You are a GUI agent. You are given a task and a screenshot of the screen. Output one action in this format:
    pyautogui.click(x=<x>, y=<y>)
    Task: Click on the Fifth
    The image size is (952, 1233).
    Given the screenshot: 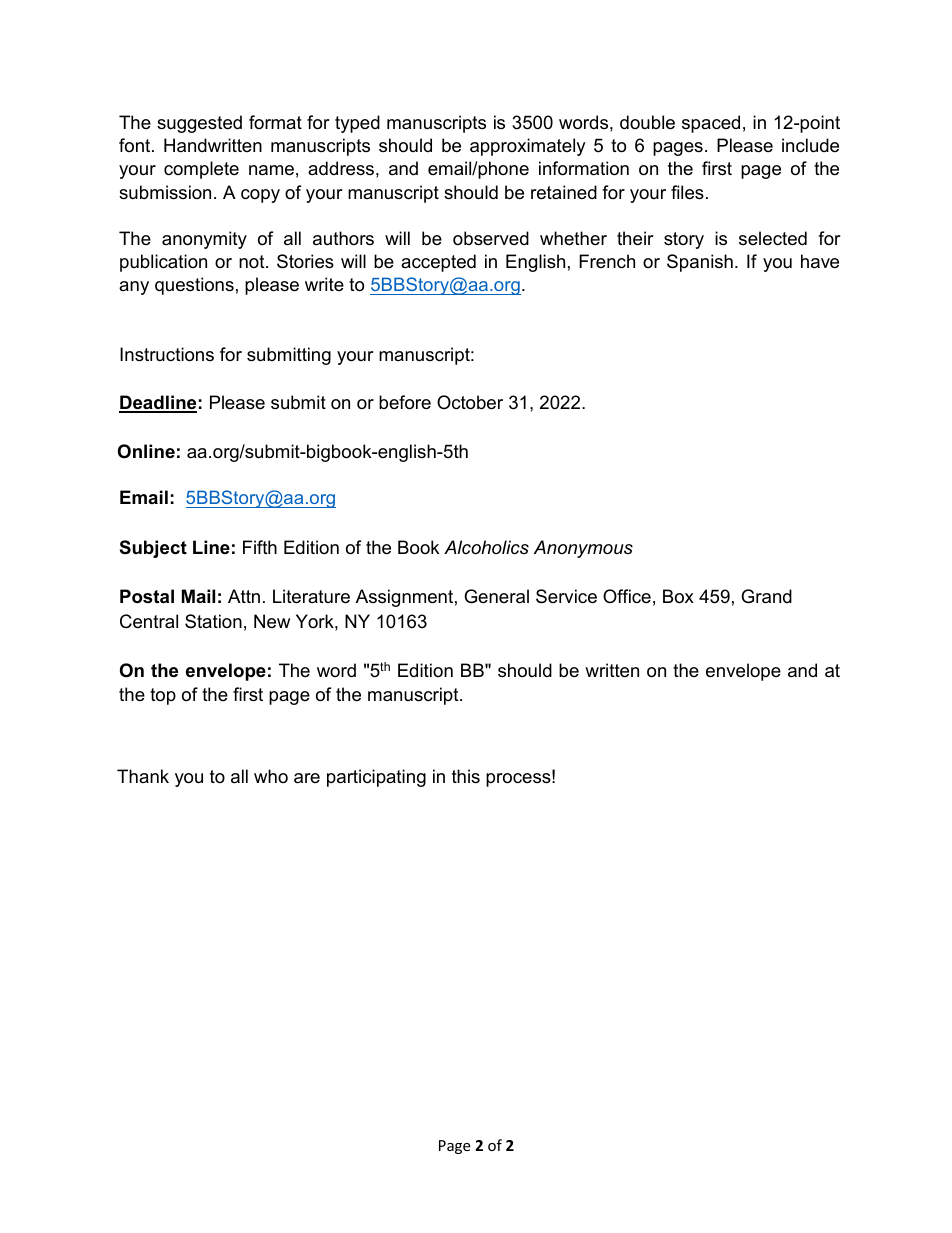 What is the action you would take?
    pyautogui.click(x=260, y=547)
